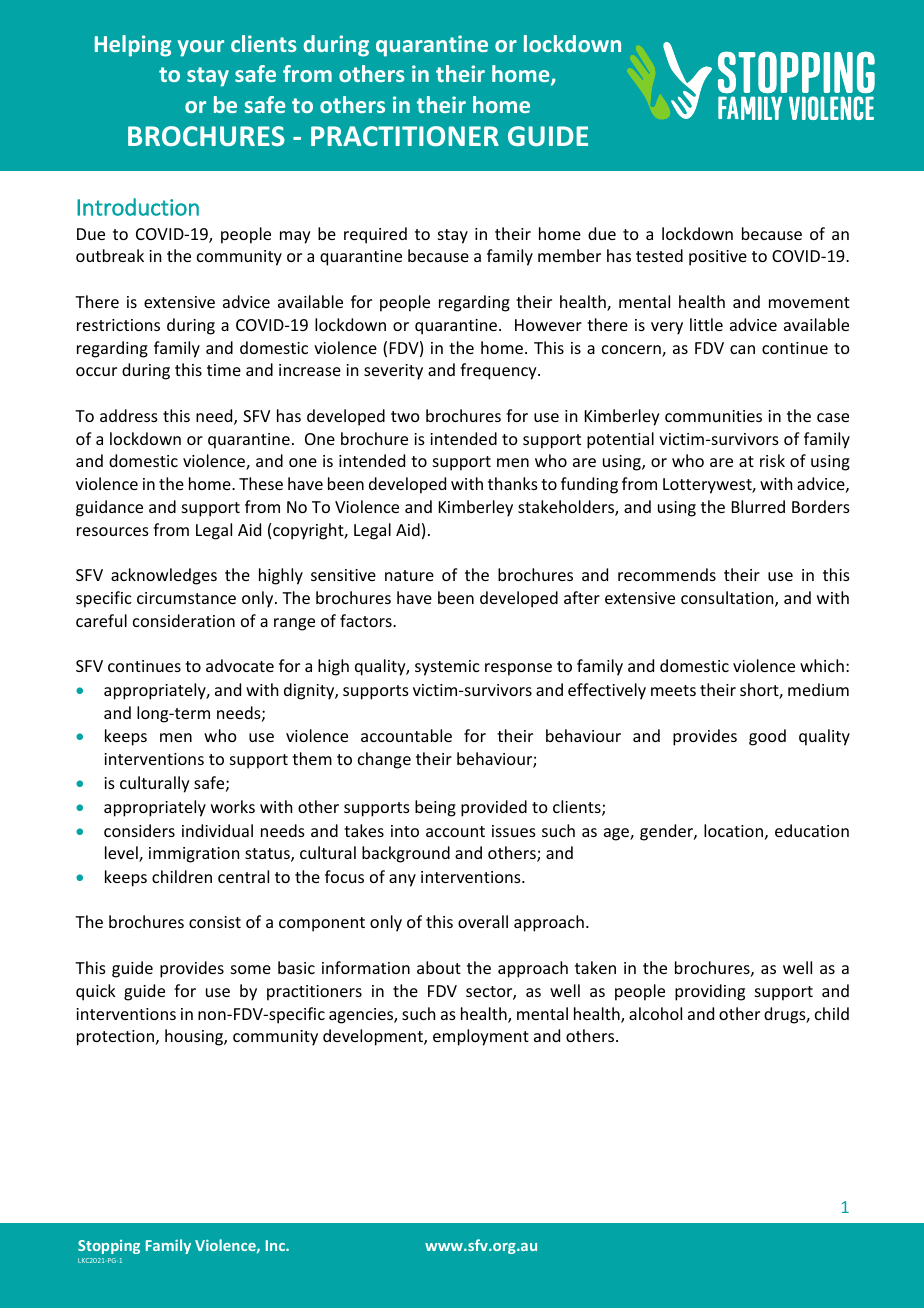 The width and height of the document is (924, 1308). What do you see at coordinates (710, 992) in the document?
I see `providing` at bounding box center [710, 992].
